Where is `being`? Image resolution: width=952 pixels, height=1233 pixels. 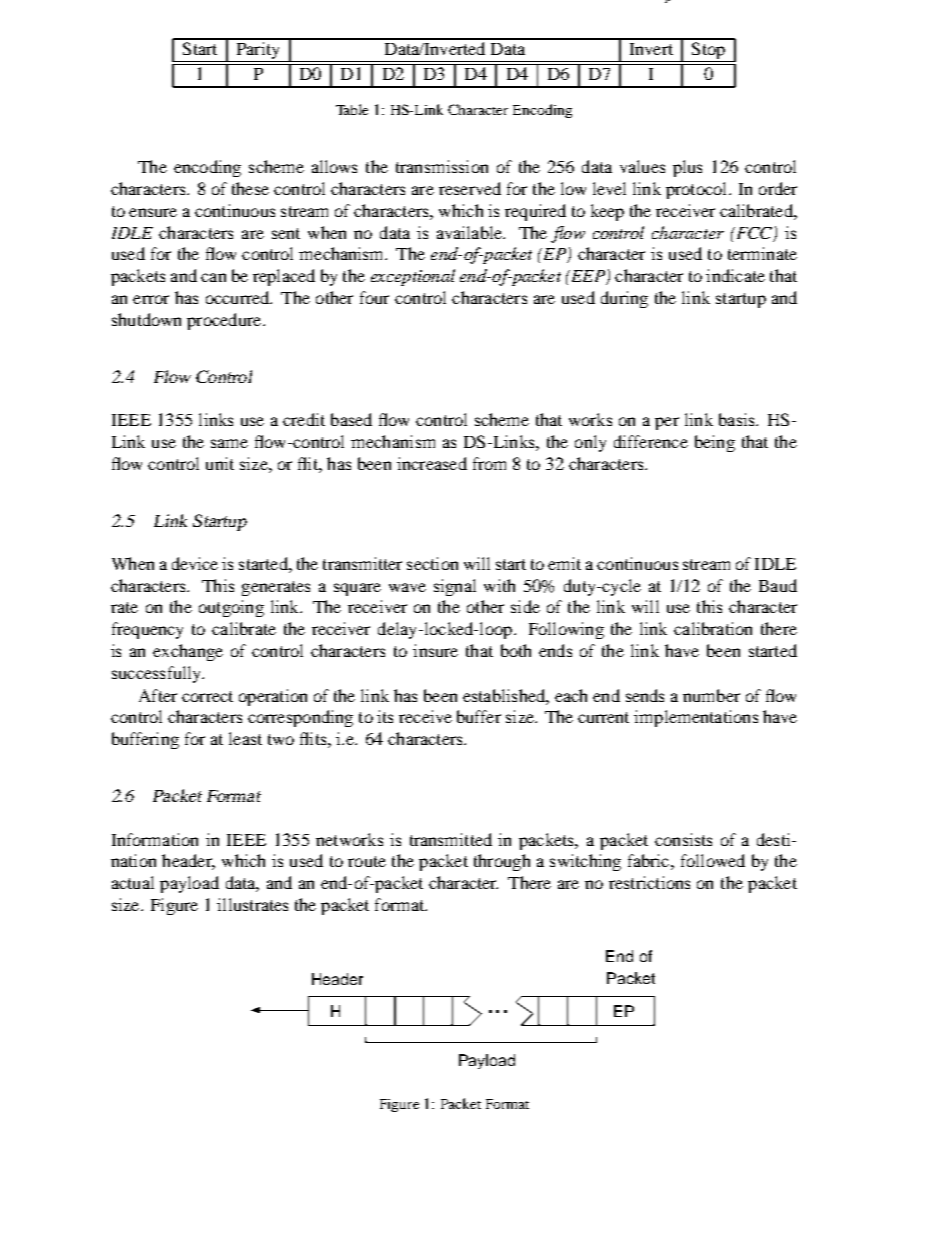 being is located at coordinates (715, 443).
